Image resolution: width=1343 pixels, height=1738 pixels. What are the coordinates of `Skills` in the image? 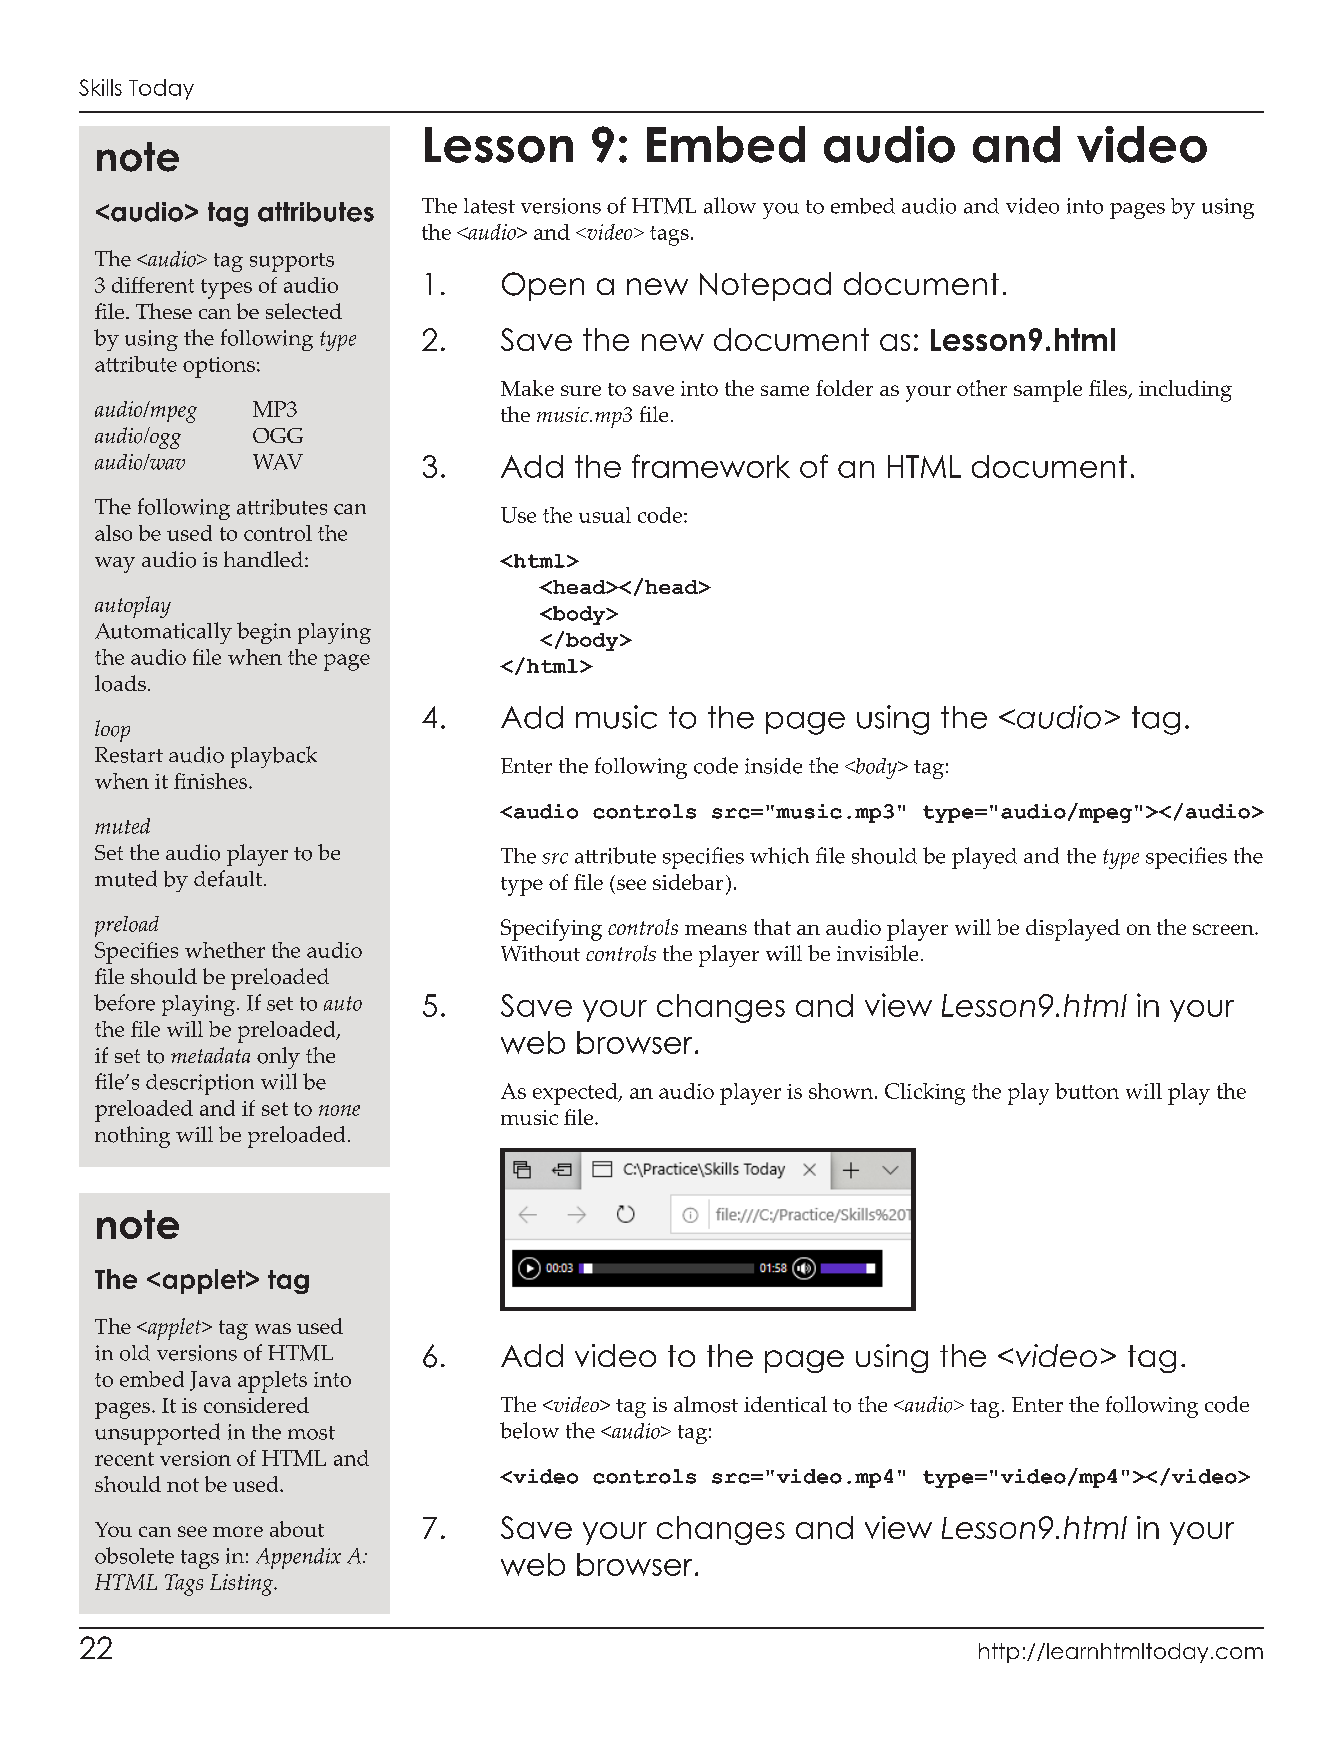 It's located at (100, 87).
